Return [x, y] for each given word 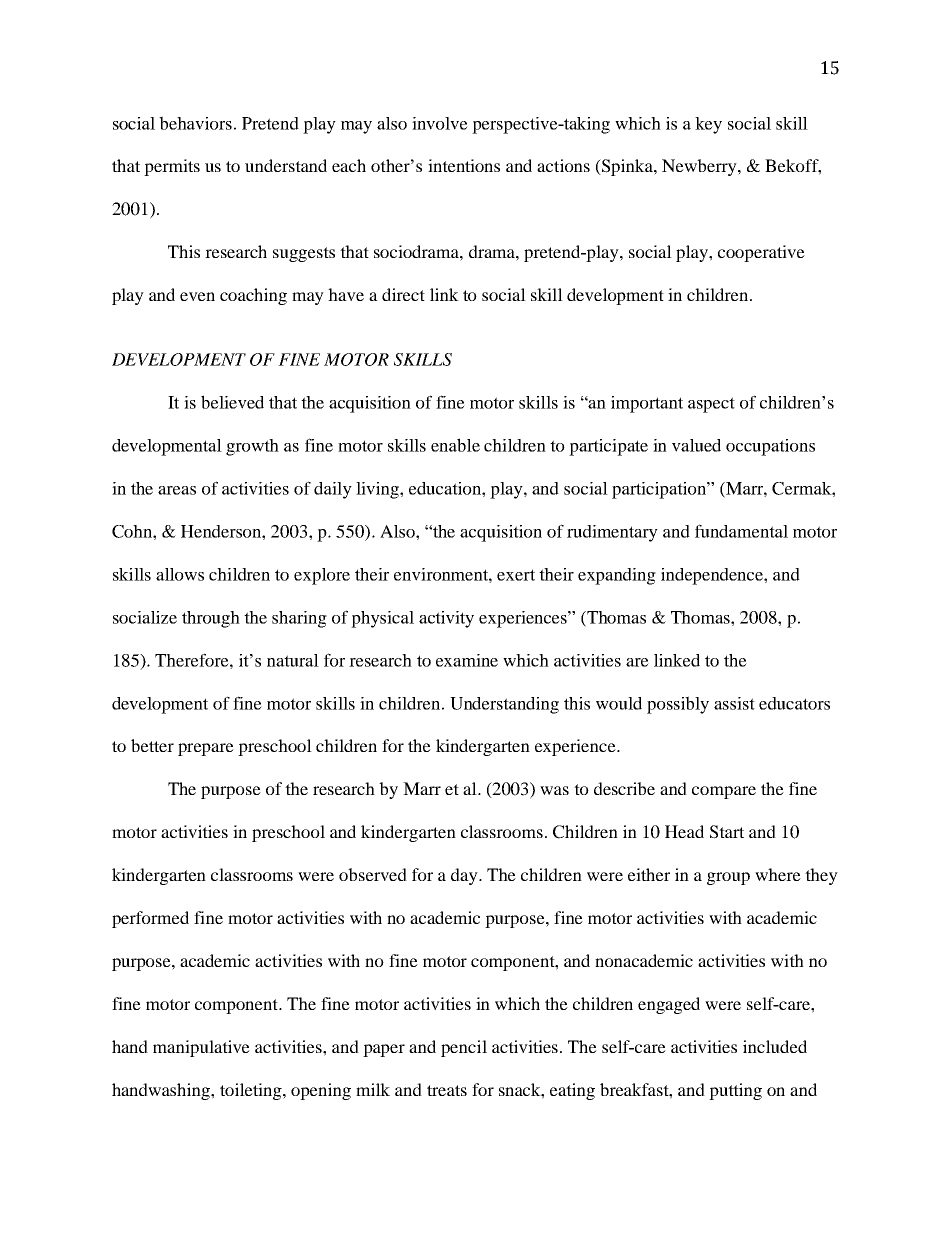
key [708, 125]
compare [724, 792]
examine [467, 660]
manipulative [201, 1048]
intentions [464, 165]
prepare [206, 749]
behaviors [195, 123]
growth [252, 447]
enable [455, 445]
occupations [770, 447]
